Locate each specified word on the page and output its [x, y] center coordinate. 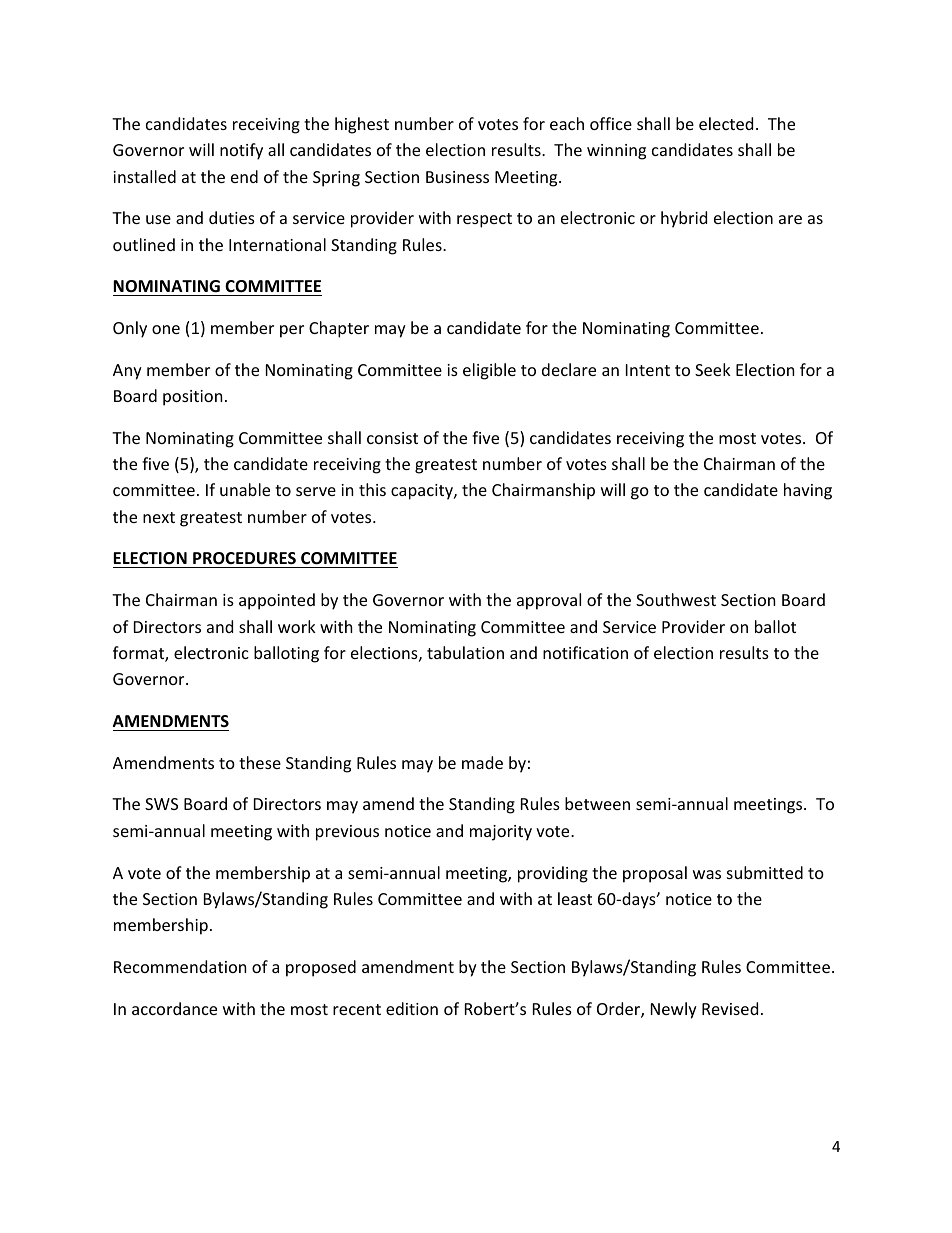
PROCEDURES [244, 560]
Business [457, 177]
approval [549, 601]
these [260, 762]
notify [241, 151]
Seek [713, 369]
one [166, 329]
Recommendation [180, 966]
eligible [489, 371]
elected [726, 123]
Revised [730, 1008]
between [597, 803]
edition [412, 1008]
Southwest [676, 599]
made [482, 762]
